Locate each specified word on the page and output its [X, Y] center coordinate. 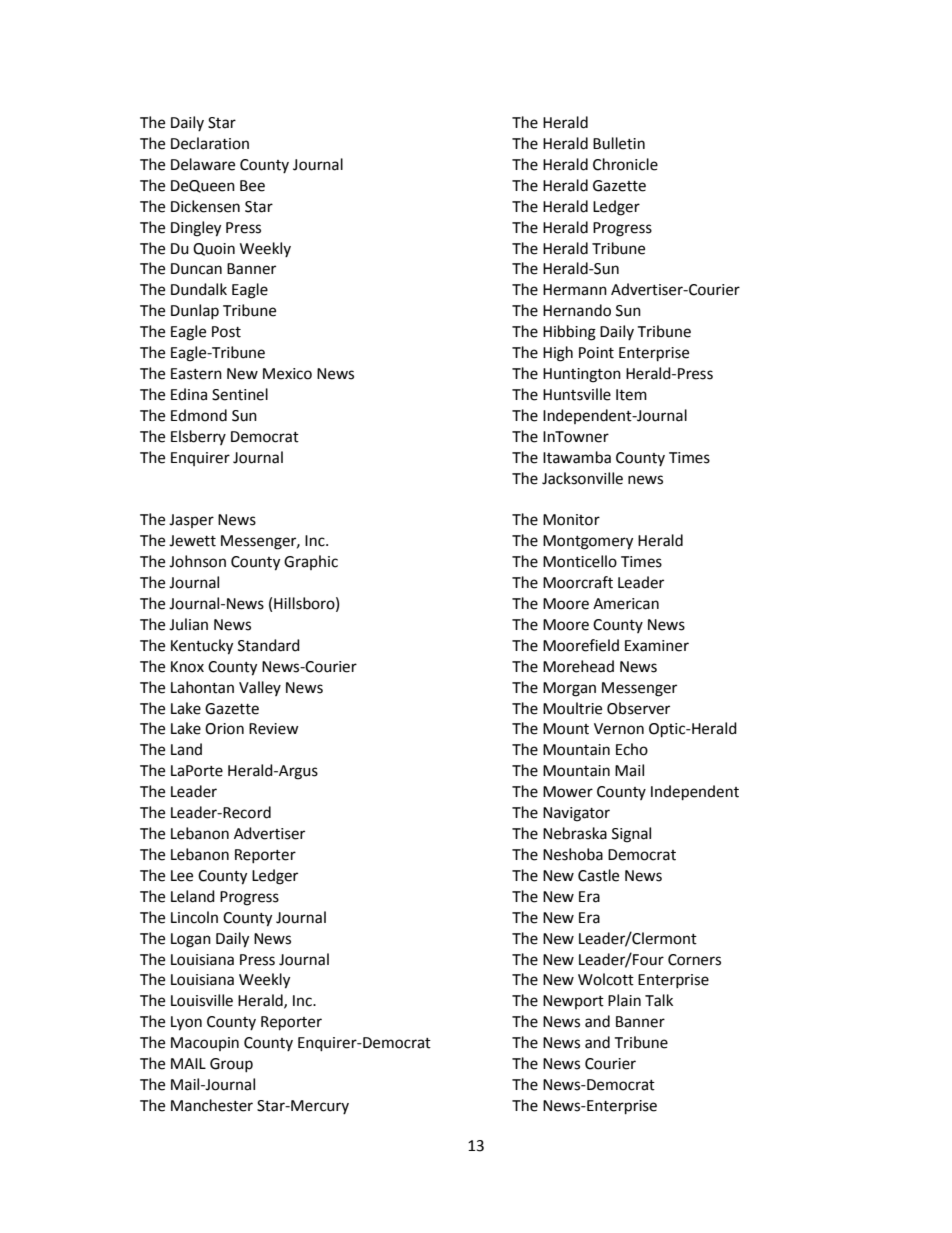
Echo [632, 749]
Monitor [571, 520]
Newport [573, 1002]
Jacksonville [582, 478]
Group [231, 1065]
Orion [224, 729]
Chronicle [625, 164]
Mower [568, 792]
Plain [624, 1000]
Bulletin [619, 143]
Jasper [191, 521]
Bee [252, 186]
